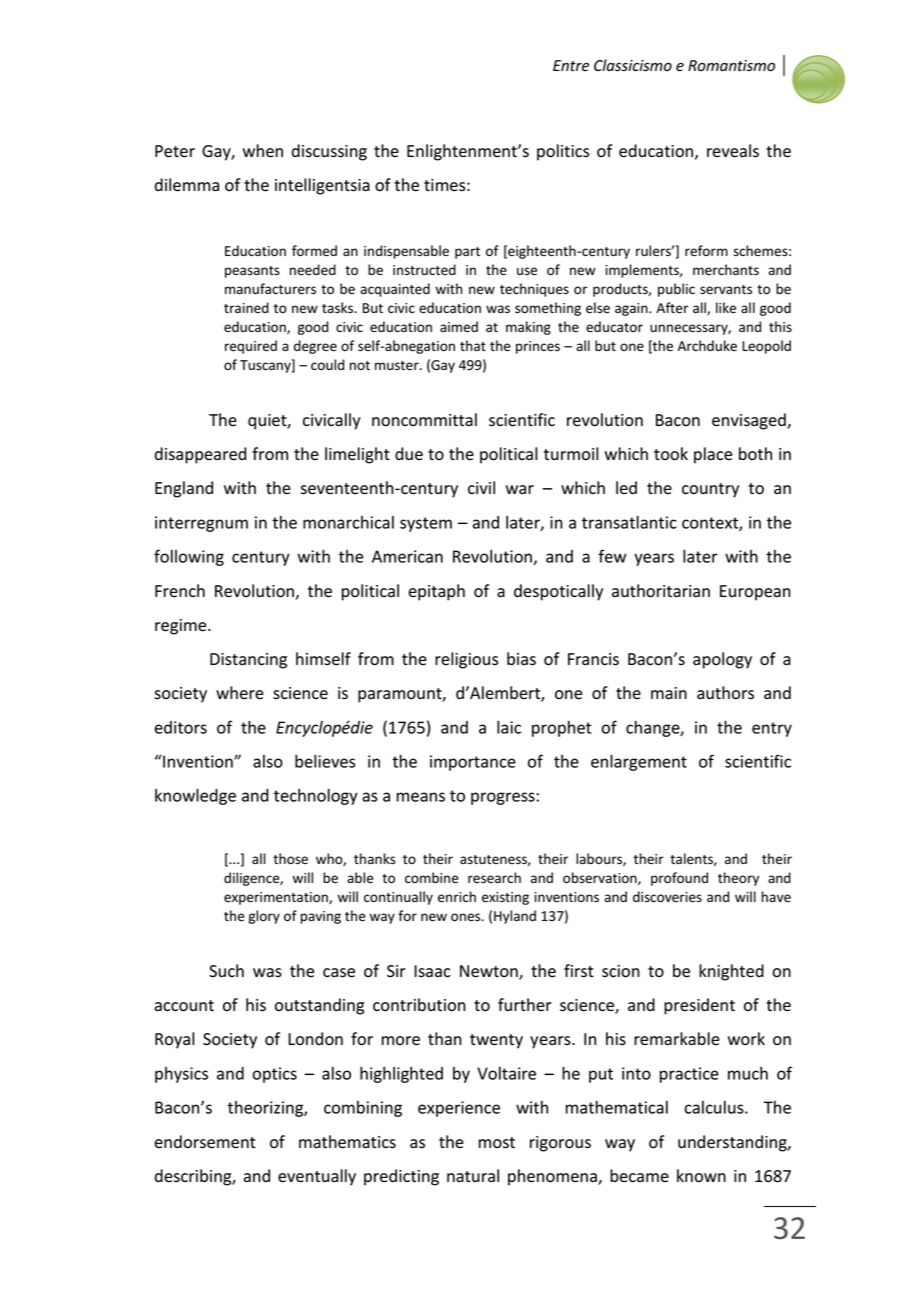 The width and height of the document is (924, 1308). What do you see at coordinates (205, 1142) in the document?
I see `endorsement` at bounding box center [205, 1142].
